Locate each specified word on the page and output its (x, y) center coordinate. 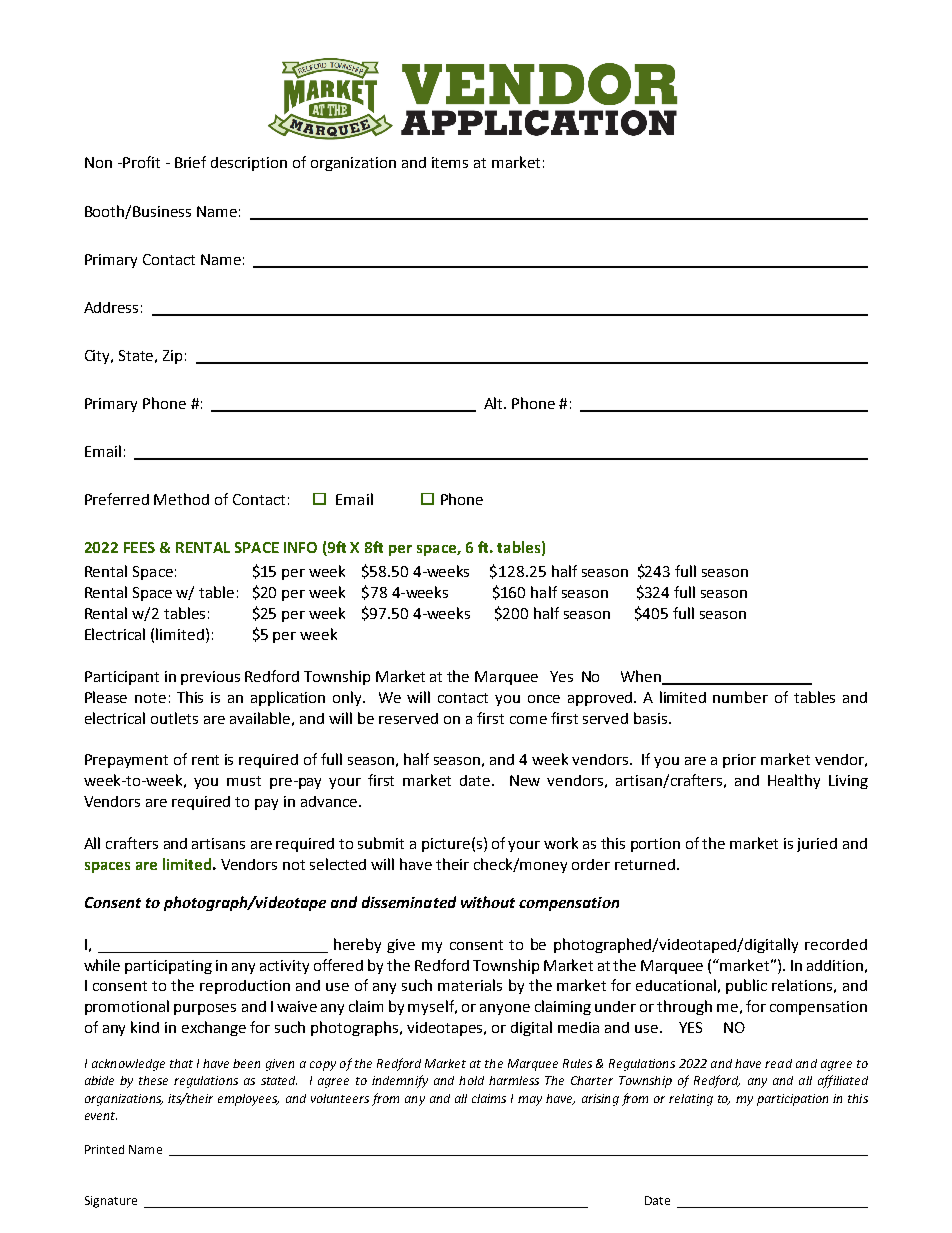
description (249, 164)
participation (792, 1100)
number (740, 697)
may (530, 1101)
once (544, 699)
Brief (190, 162)
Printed (104, 1149)
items (450, 162)
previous (210, 678)
